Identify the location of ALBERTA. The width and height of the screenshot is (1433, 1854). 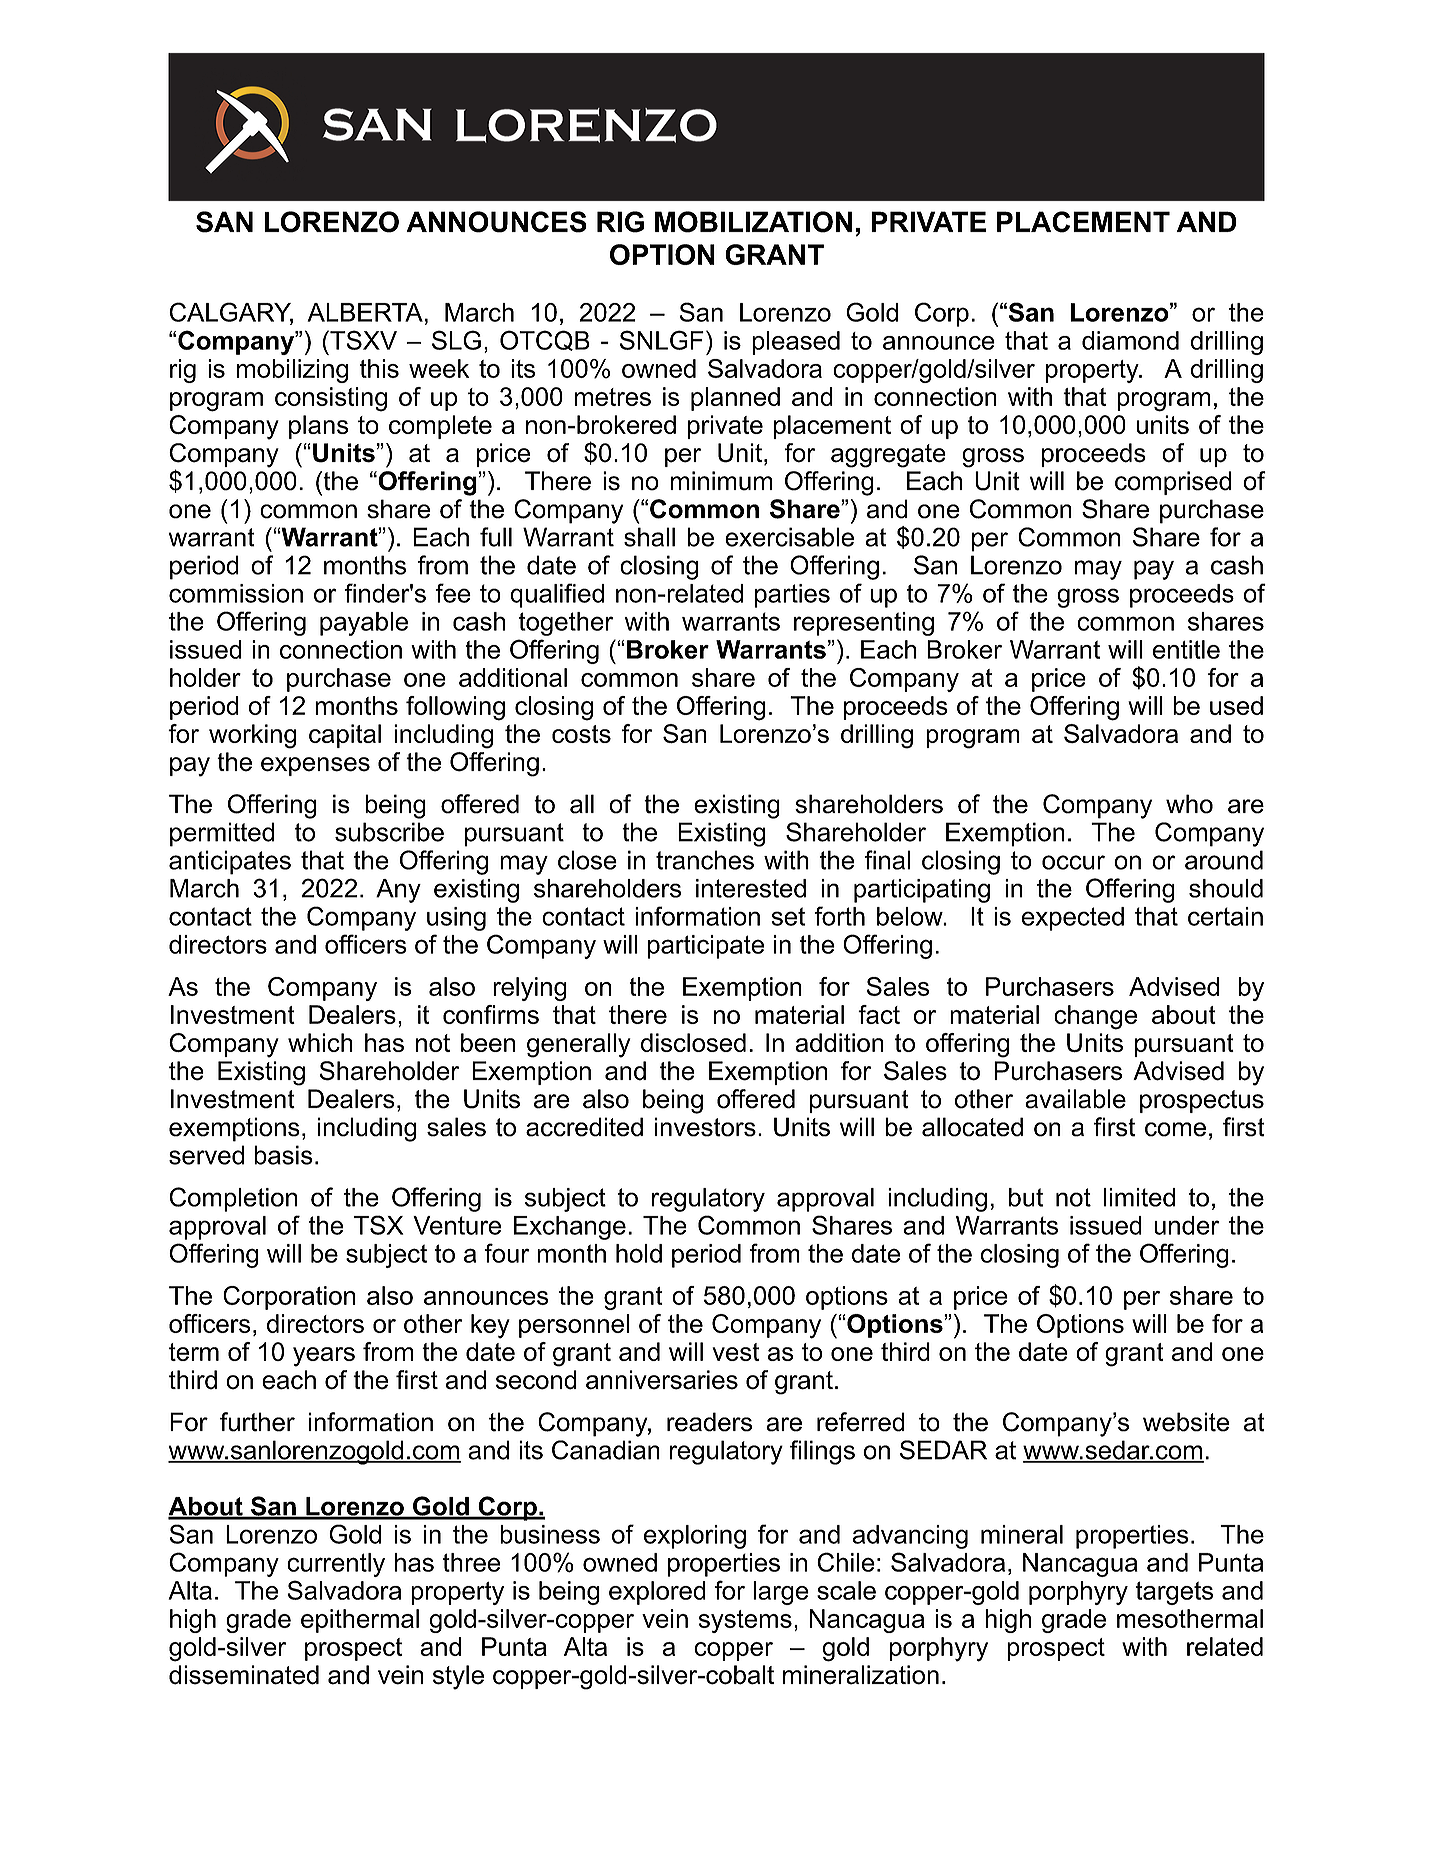
(365, 312).
